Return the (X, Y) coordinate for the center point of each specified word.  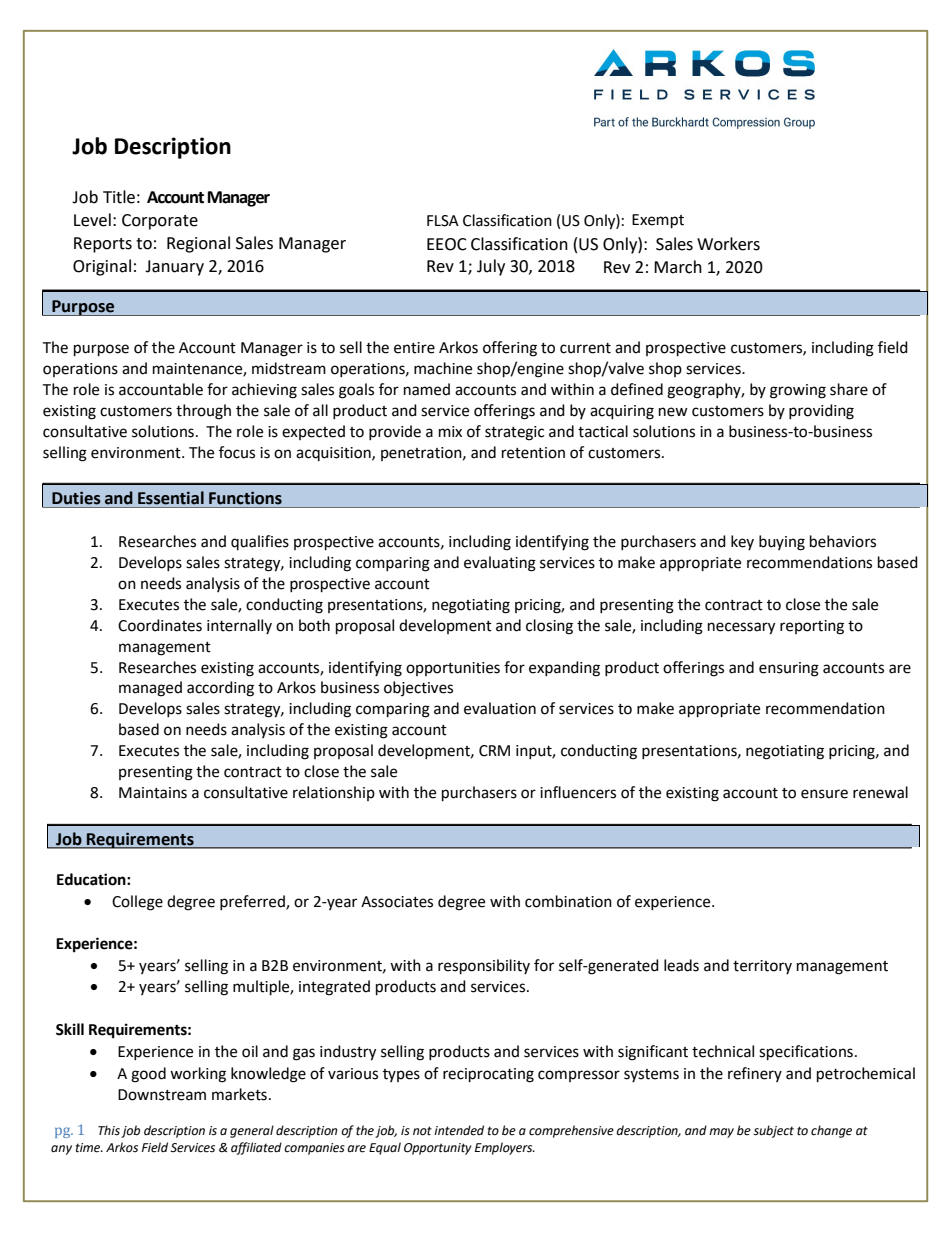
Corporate (160, 222)
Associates (397, 902)
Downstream (162, 1095)
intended (459, 1130)
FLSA (443, 221)
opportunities (453, 669)
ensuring (789, 669)
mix (450, 431)
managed (150, 689)
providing (821, 412)
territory (762, 967)
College (137, 903)
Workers (728, 244)
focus (237, 452)
